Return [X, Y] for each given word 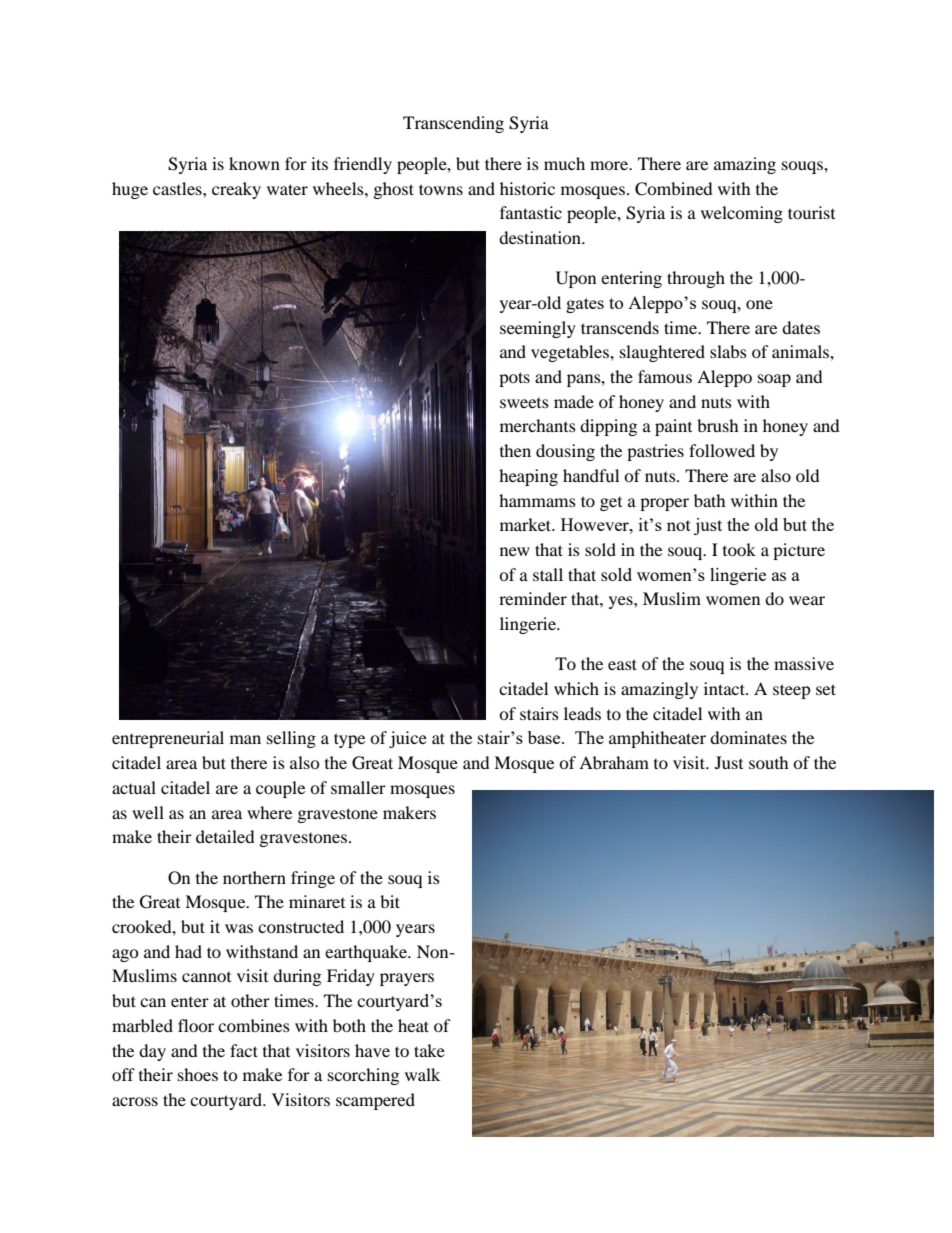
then [515, 450]
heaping [528, 477]
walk [422, 1074]
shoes [198, 1074]
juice [408, 739]
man [245, 739]
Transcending [453, 124]
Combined [674, 189]
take [429, 1050]
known [254, 163]
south [769, 762]
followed [722, 450]
